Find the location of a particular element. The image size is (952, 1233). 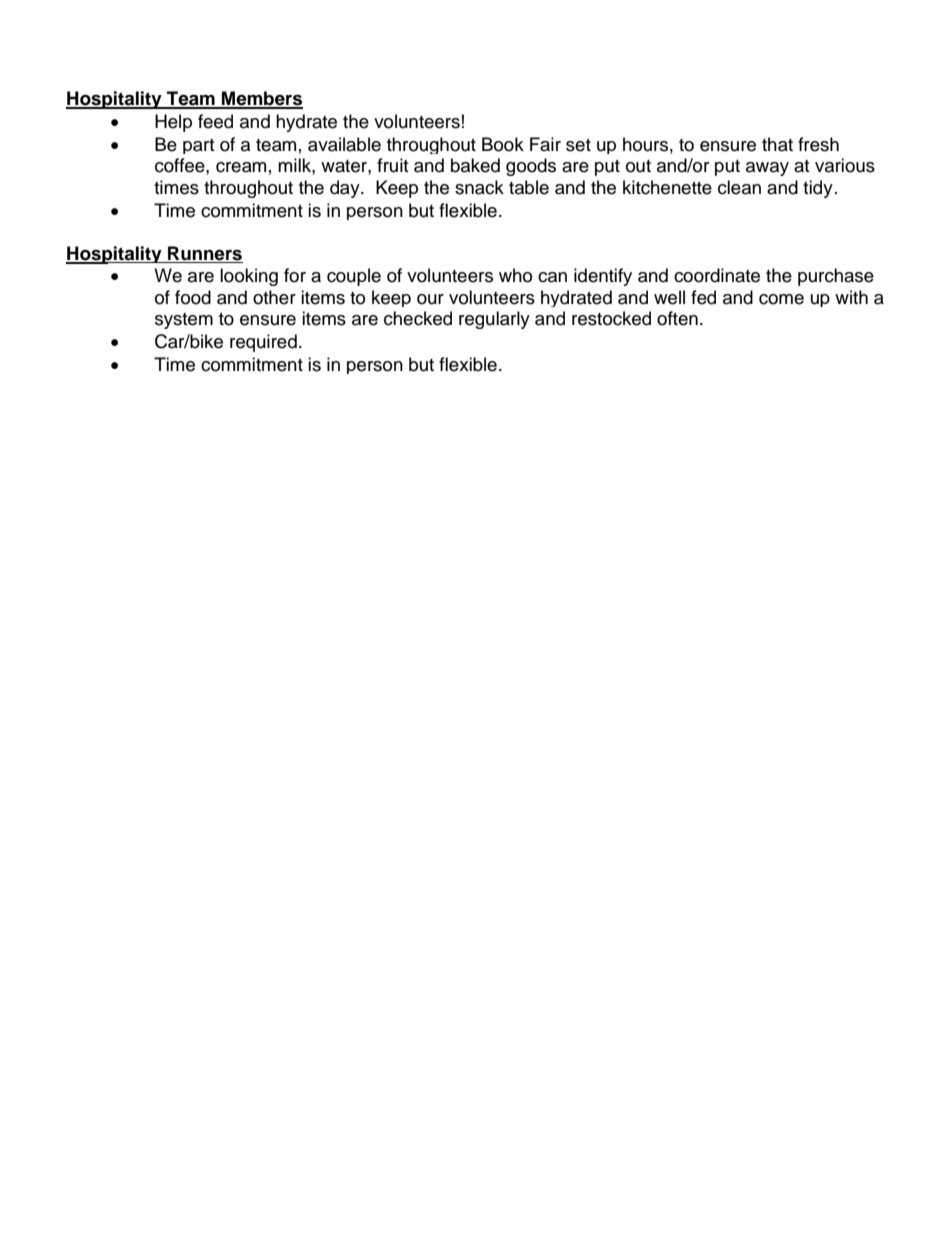

who is located at coordinates (515, 275).
